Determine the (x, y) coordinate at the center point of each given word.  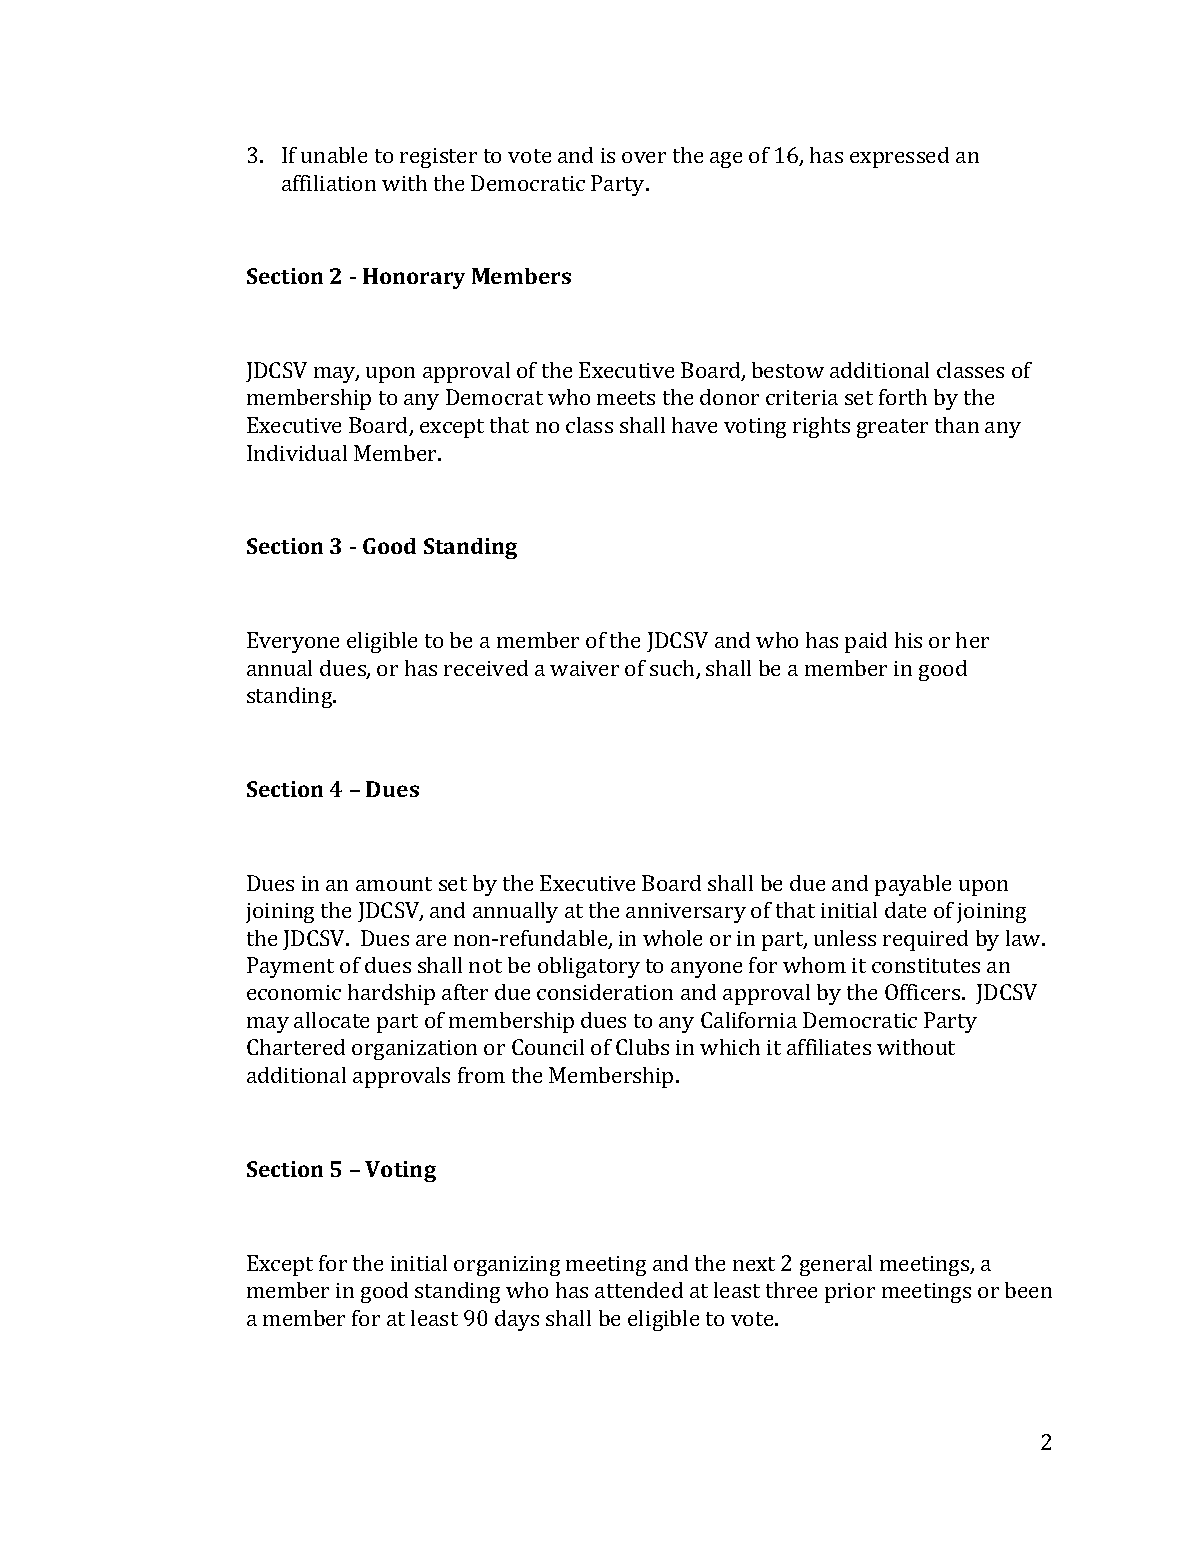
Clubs (642, 1047)
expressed (899, 157)
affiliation (329, 183)
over (644, 157)
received (486, 668)
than (957, 425)
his (908, 640)
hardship (391, 994)
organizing (507, 1266)
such (674, 669)
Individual (297, 453)
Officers (924, 992)
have (694, 425)
